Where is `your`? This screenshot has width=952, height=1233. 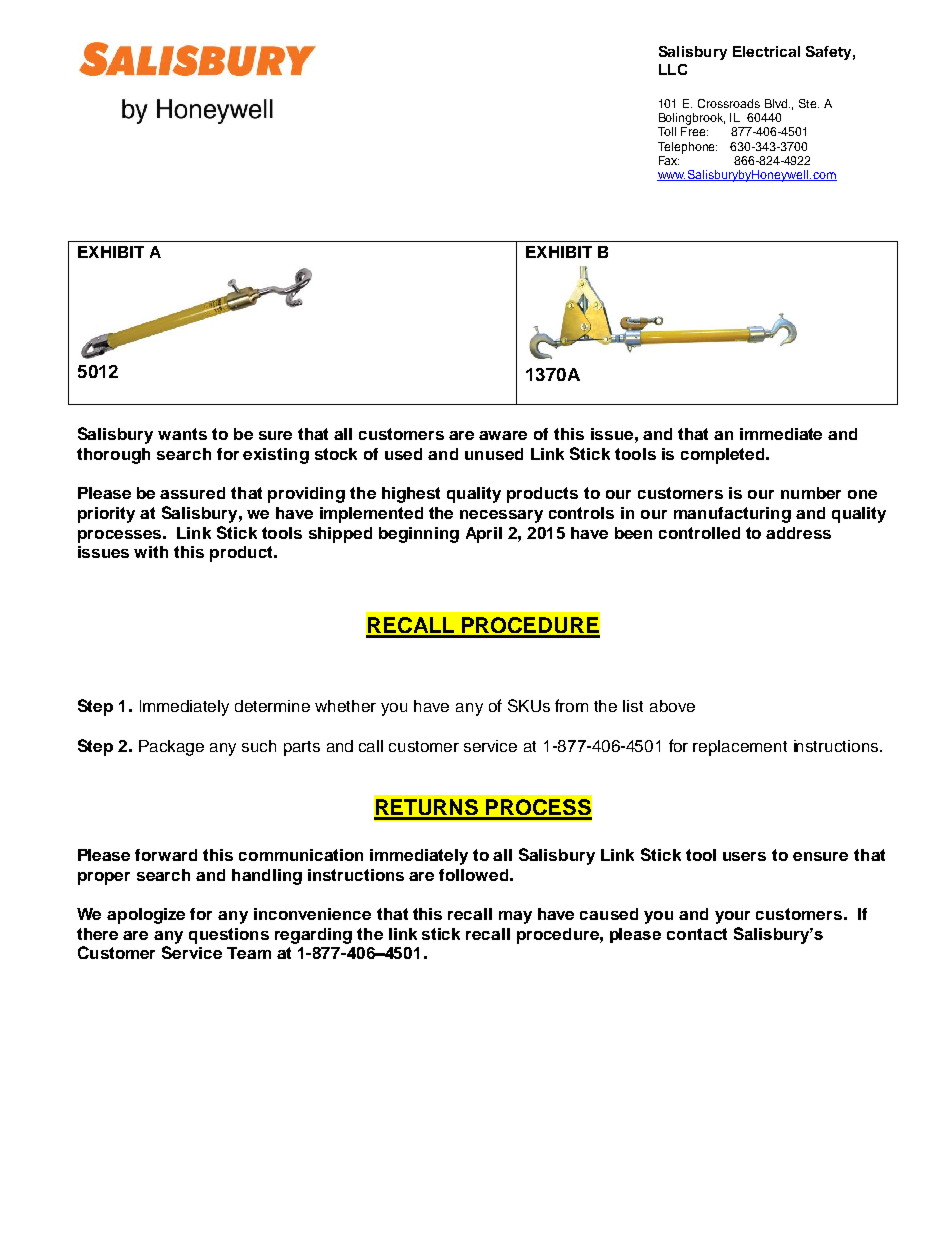
your is located at coordinates (732, 917).
